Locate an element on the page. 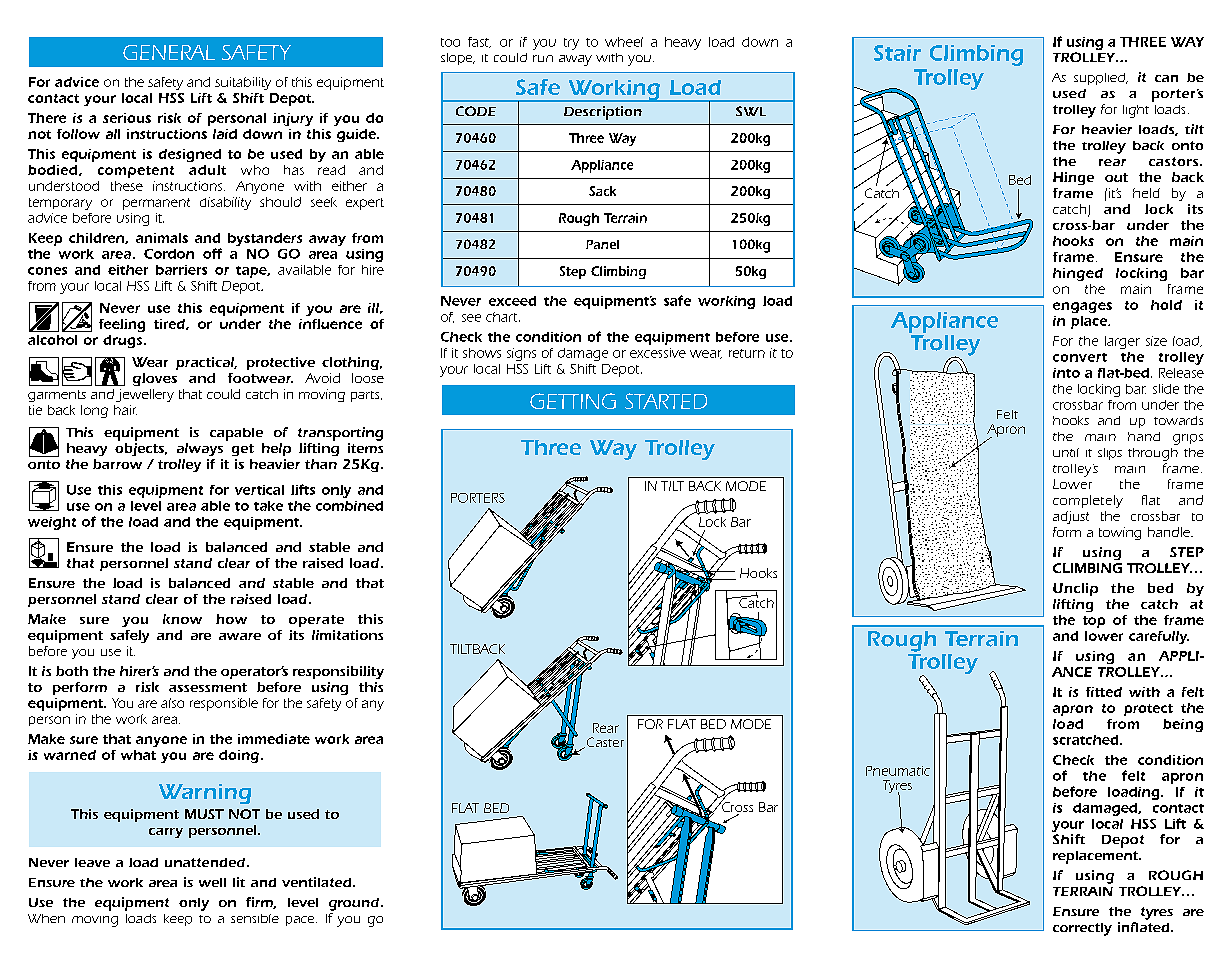 Image resolution: width=1232 pixels, height=958 pixels. wheel is located at coordinates (624, 42).
